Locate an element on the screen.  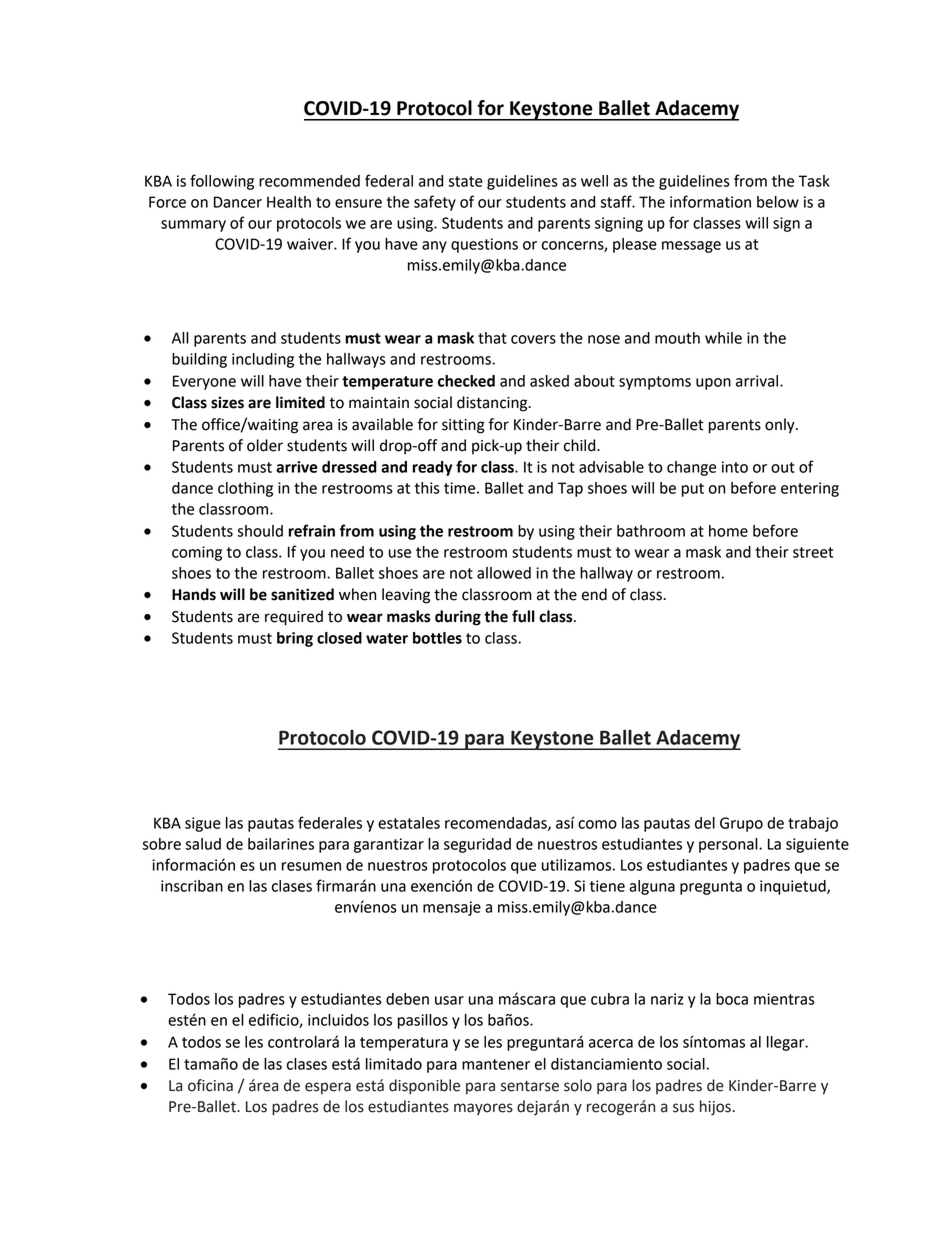
only is located at coordinates (781, 426).
